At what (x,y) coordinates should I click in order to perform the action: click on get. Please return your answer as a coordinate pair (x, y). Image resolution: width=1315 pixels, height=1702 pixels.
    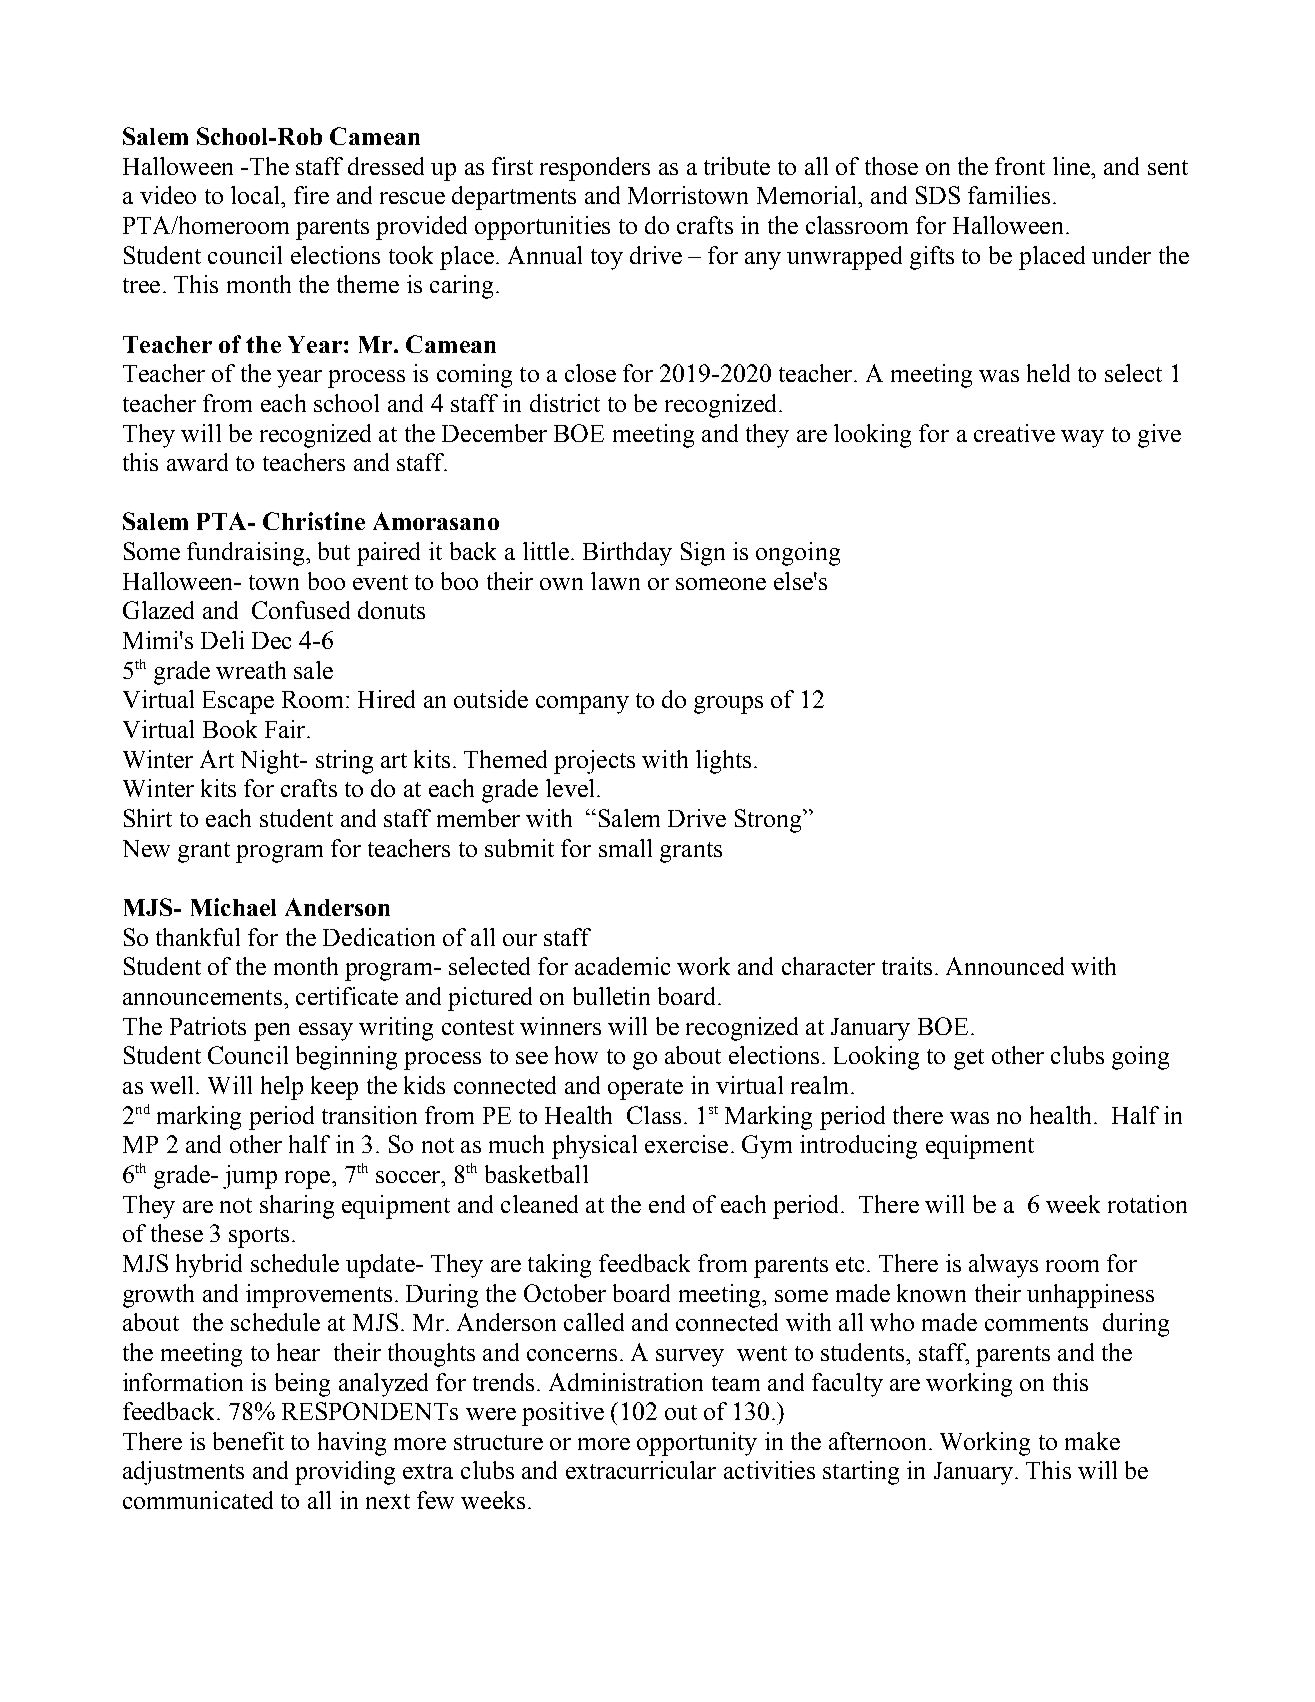
    Looking at the image, I should click on (969, 1059).
